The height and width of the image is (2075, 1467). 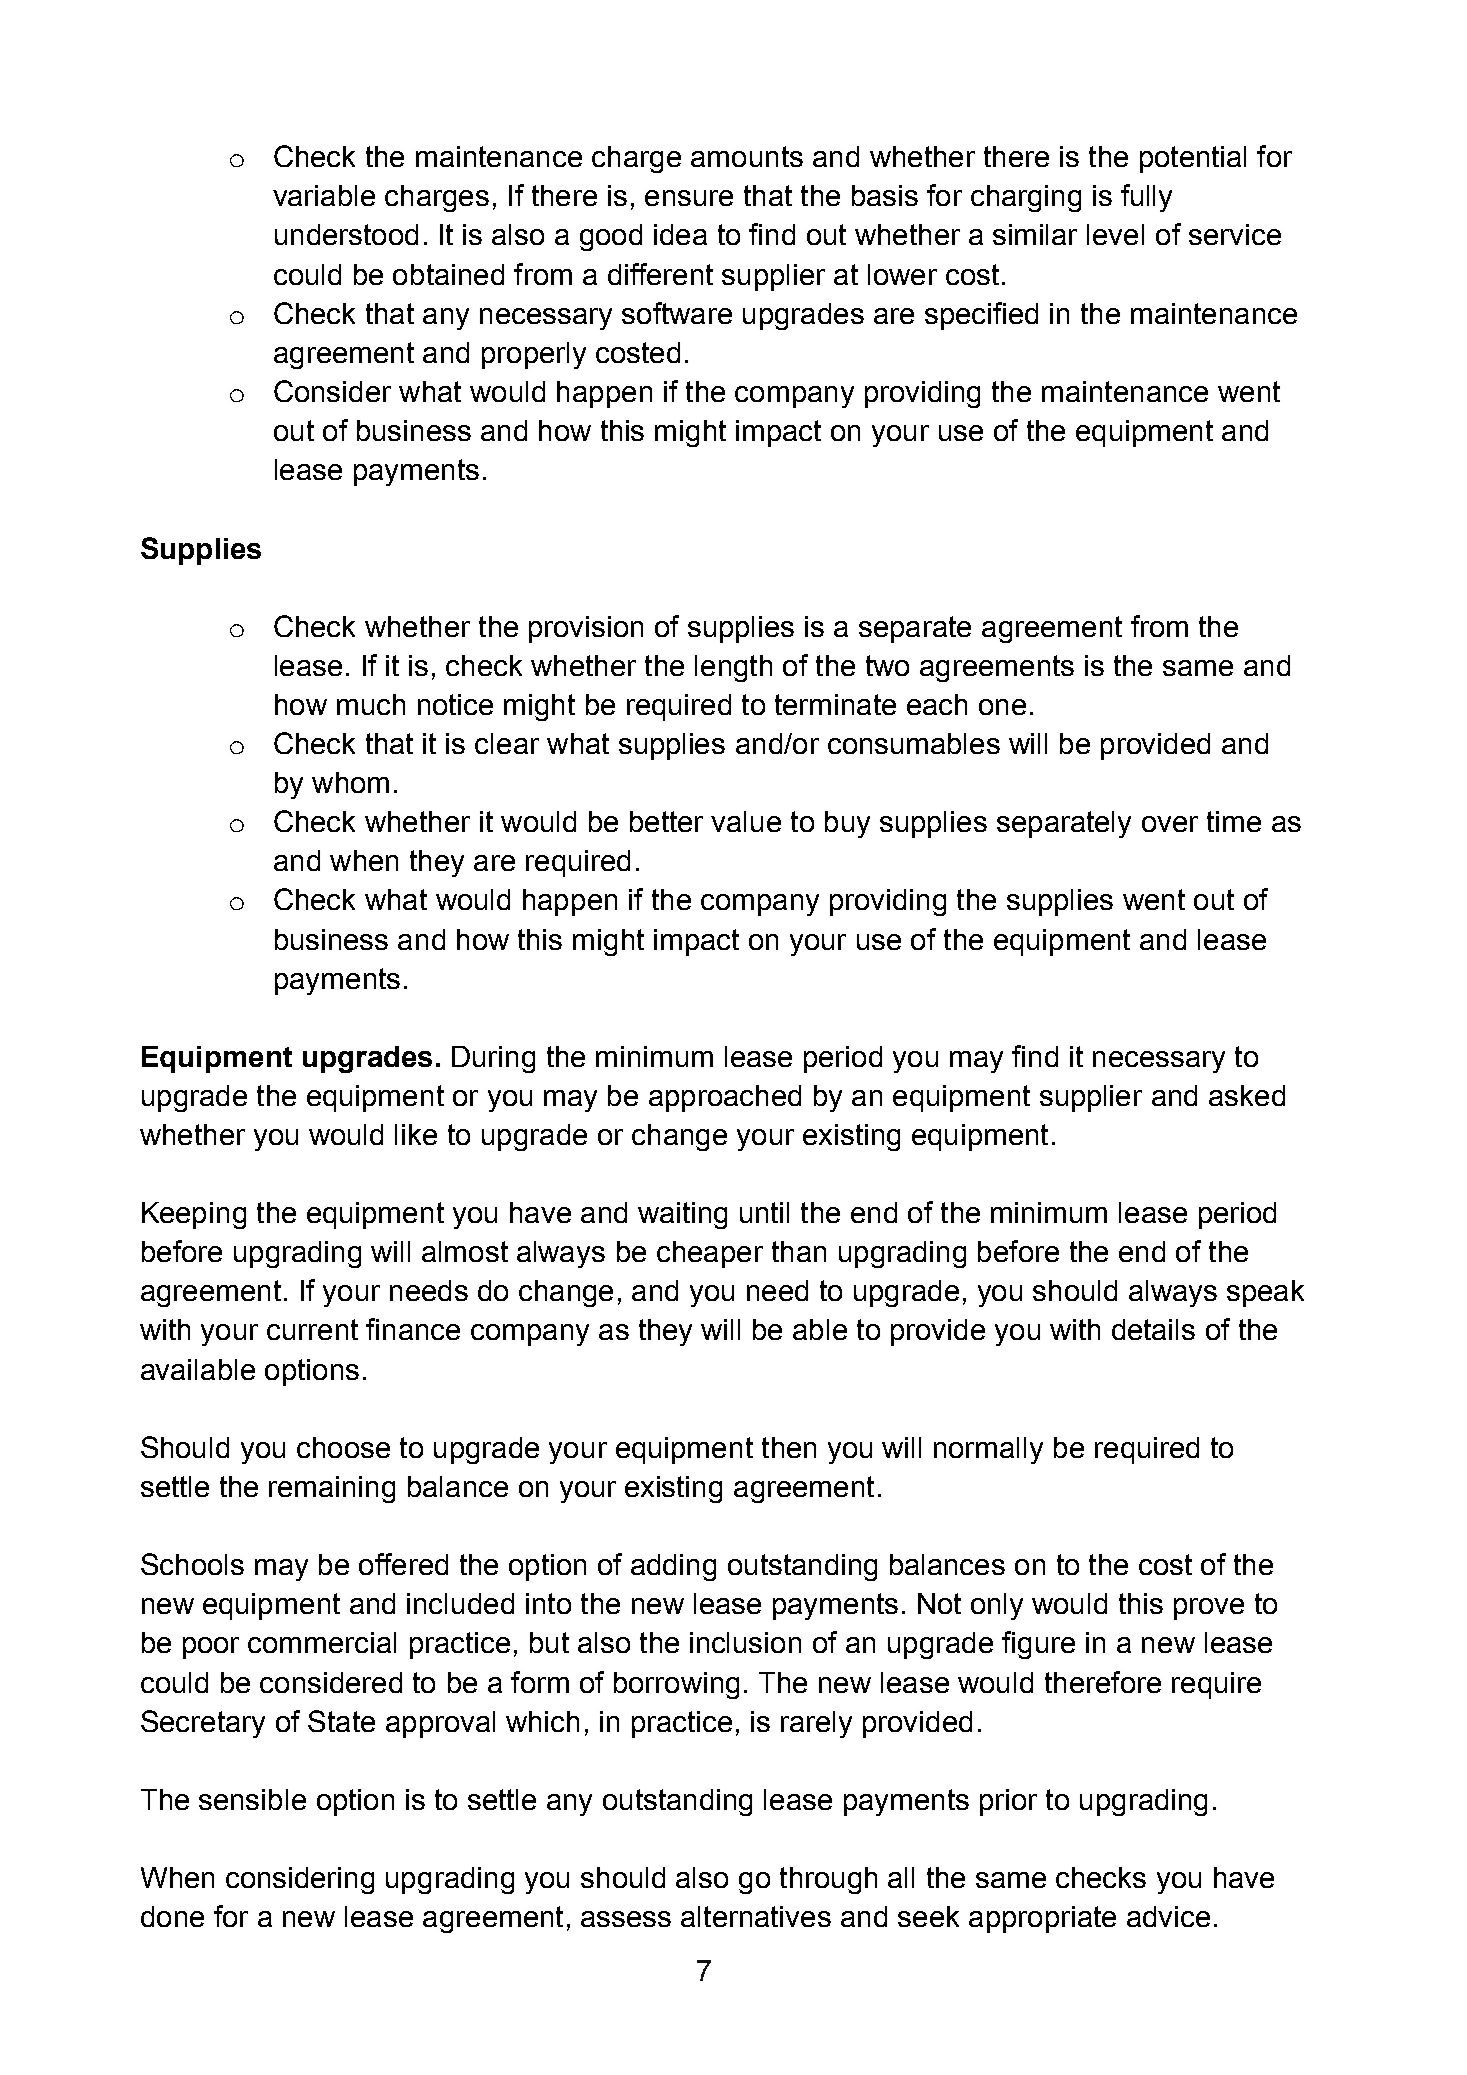 What do you see at coordinates (312, 1329) in the image?
I see `current` at bounding box center [312, 1329].
